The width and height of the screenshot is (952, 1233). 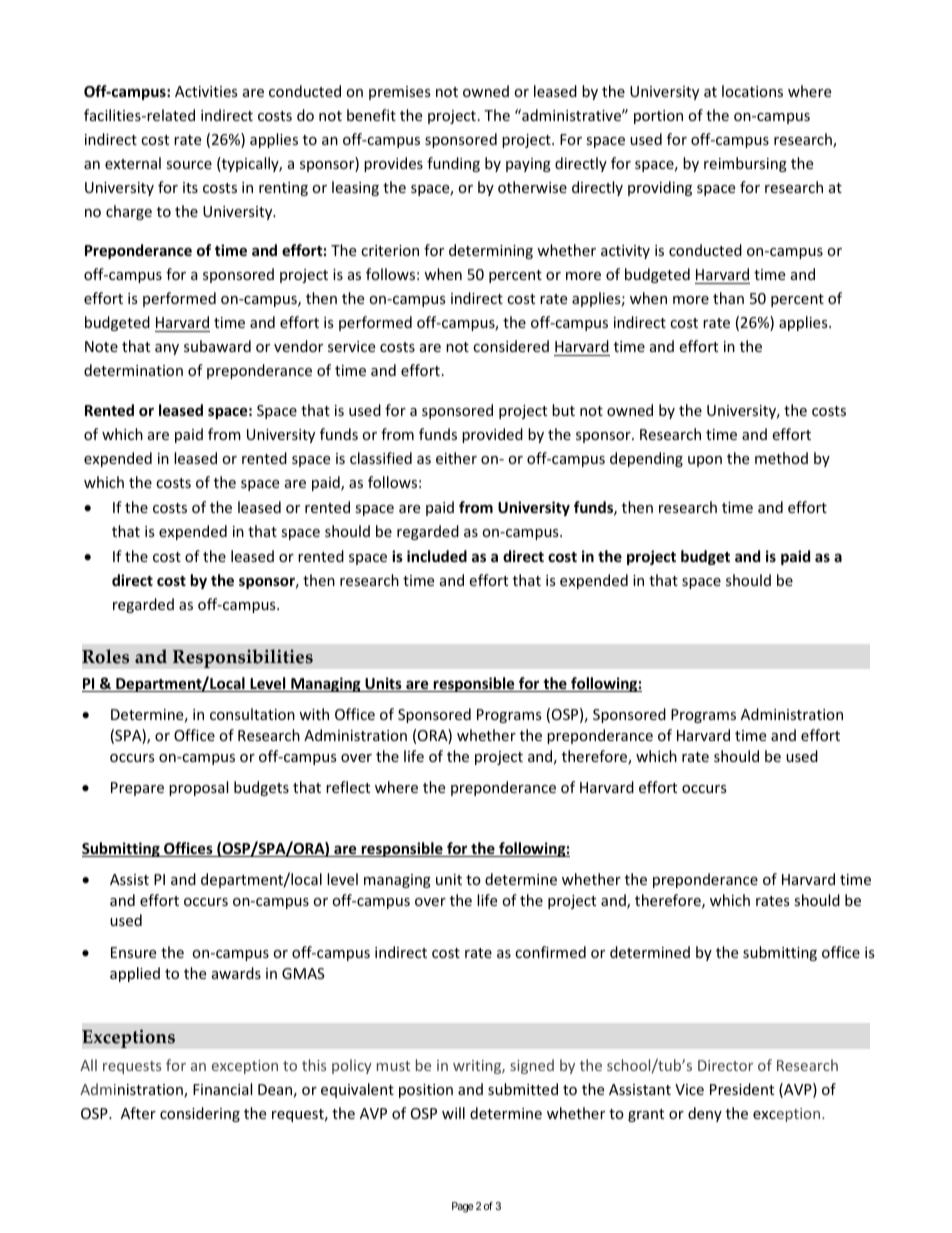 I want to click on considering, so click(x=200, y=1114).
